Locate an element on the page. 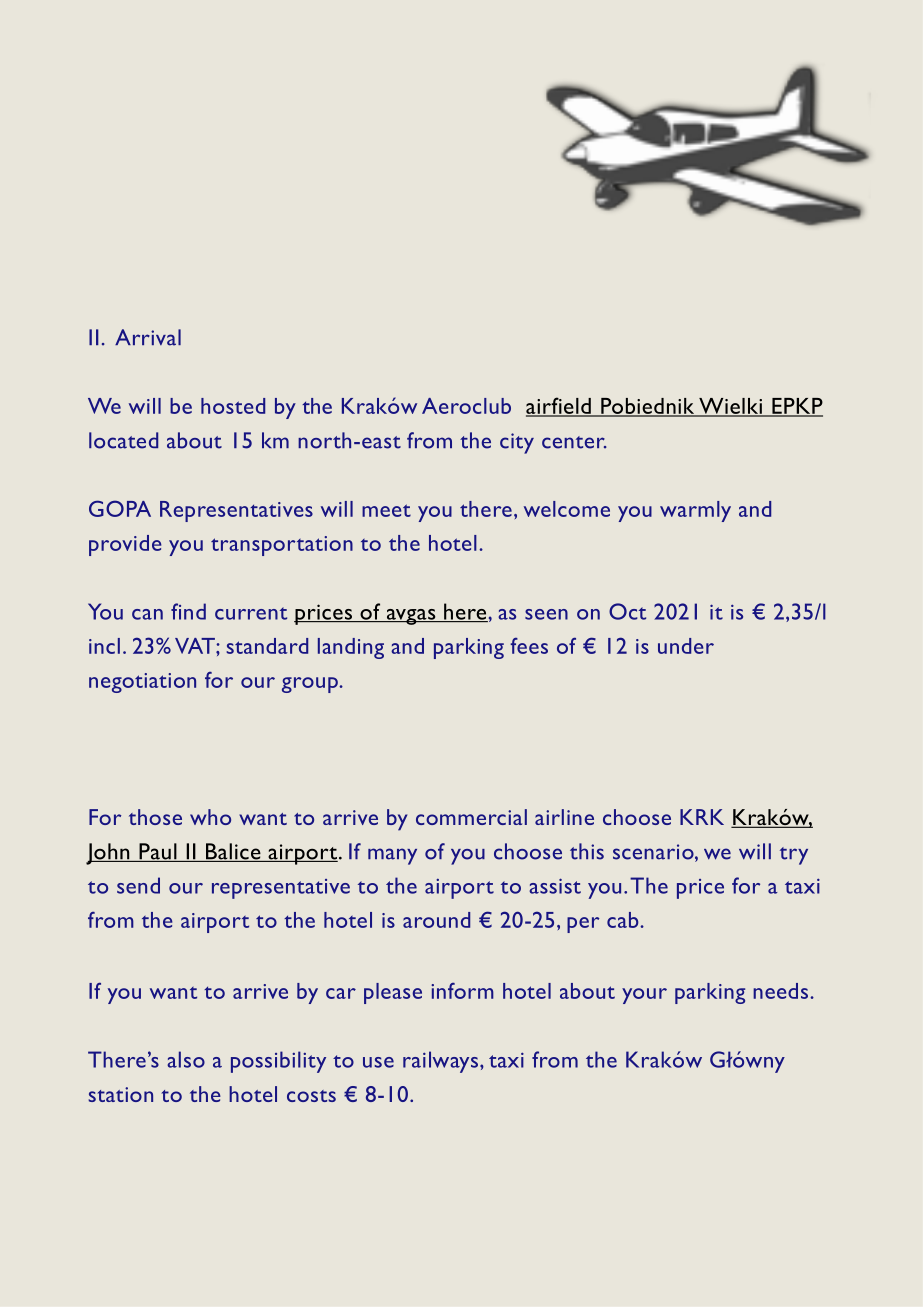  meet is located at coordinates (386, 510).
